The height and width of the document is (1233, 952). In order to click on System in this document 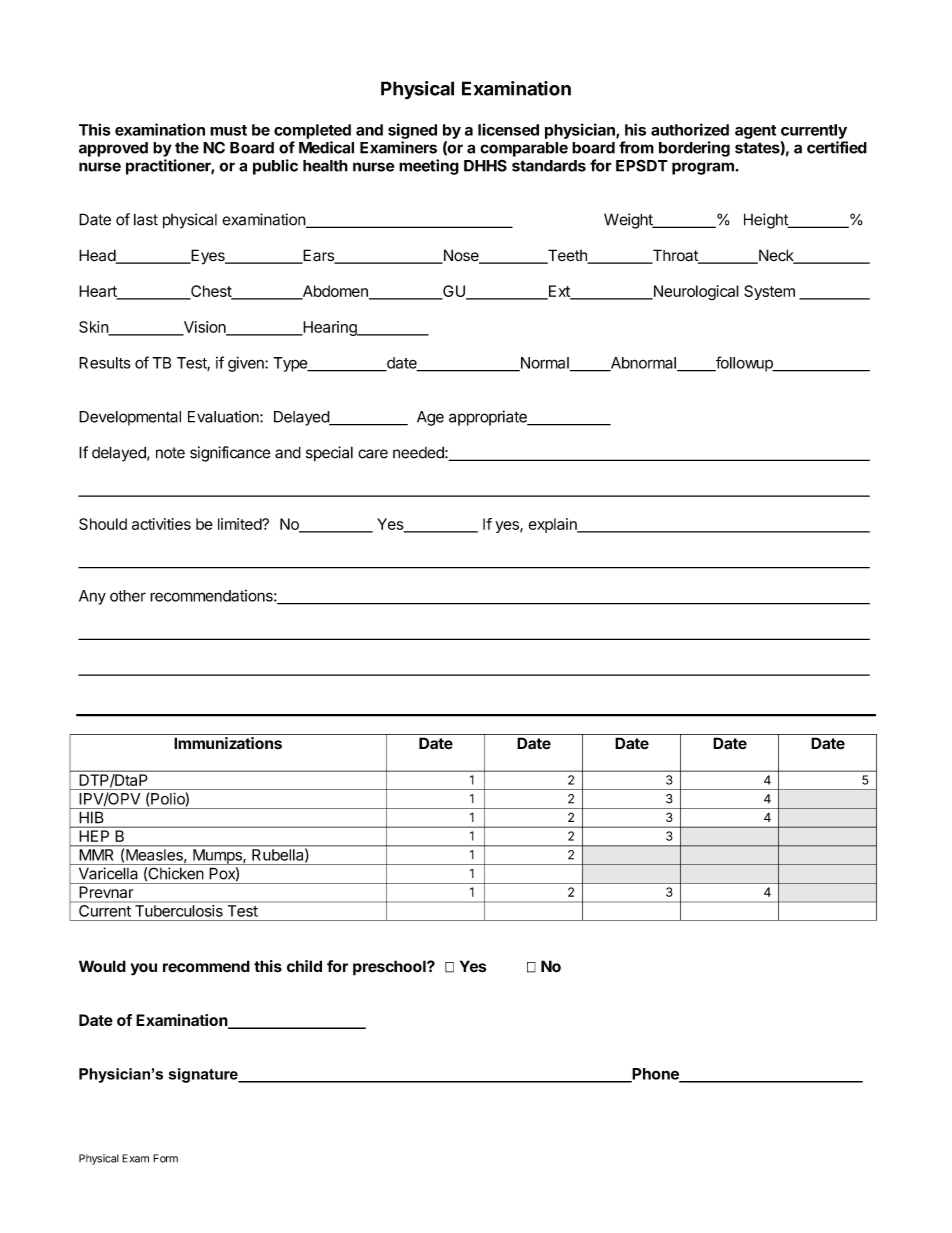, I will do `click(769, 292)`.
